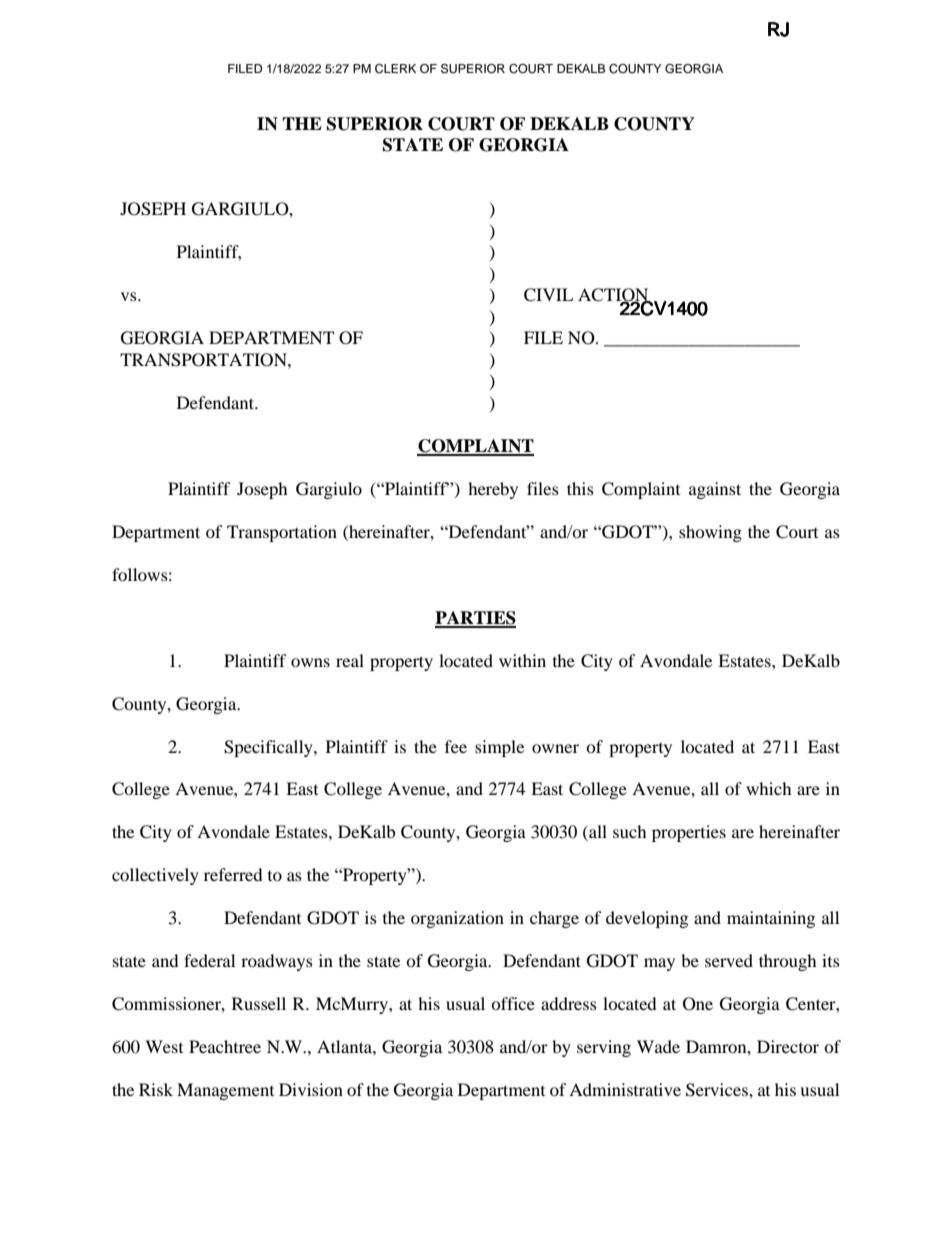 Image resolution: width=952 pixels, height=1233 pixels. What do you see at coordinates (499, 748) in the screenshot?
I see `simple` at bounding box center [499, 748].
